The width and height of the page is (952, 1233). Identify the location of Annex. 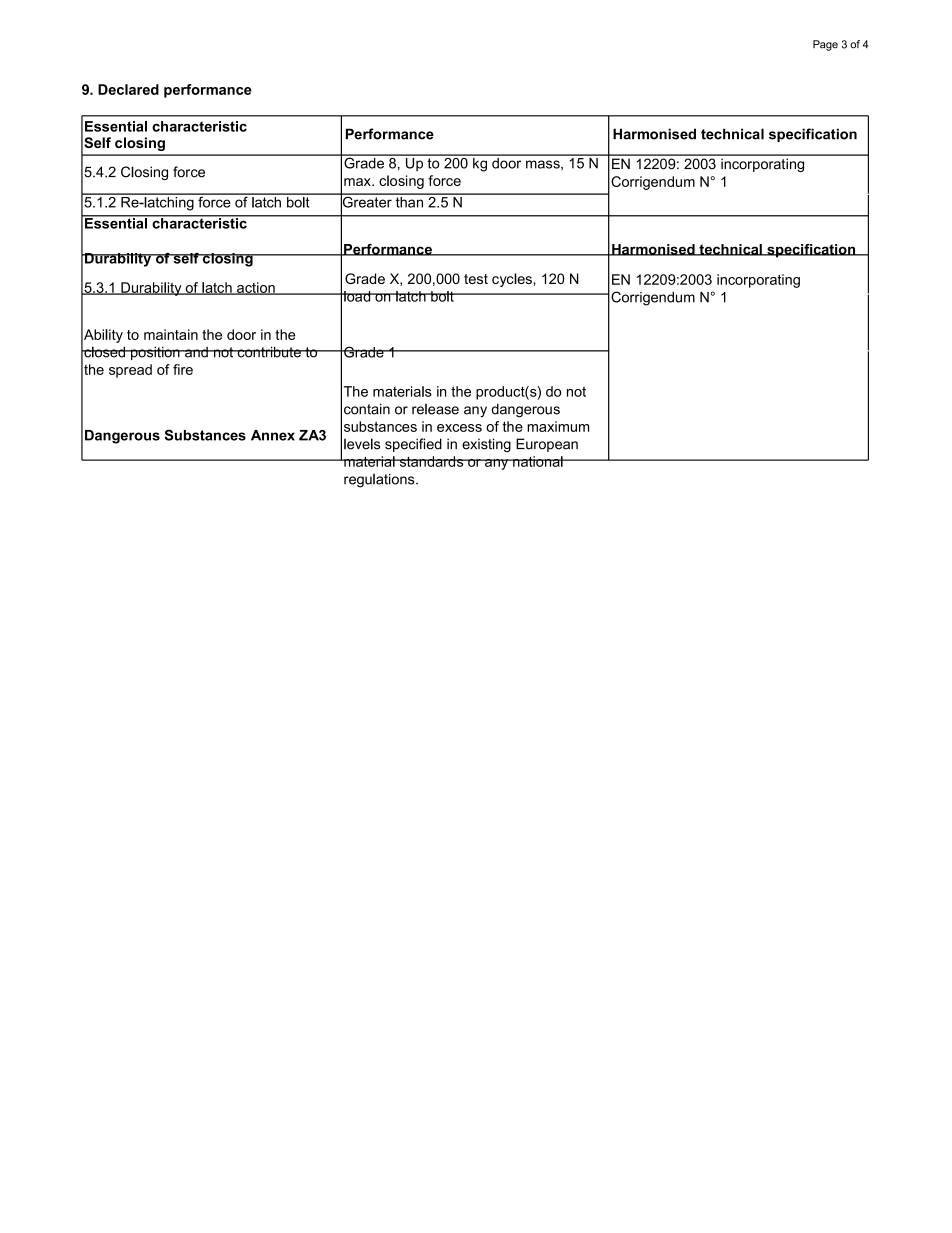
(273, 435).
